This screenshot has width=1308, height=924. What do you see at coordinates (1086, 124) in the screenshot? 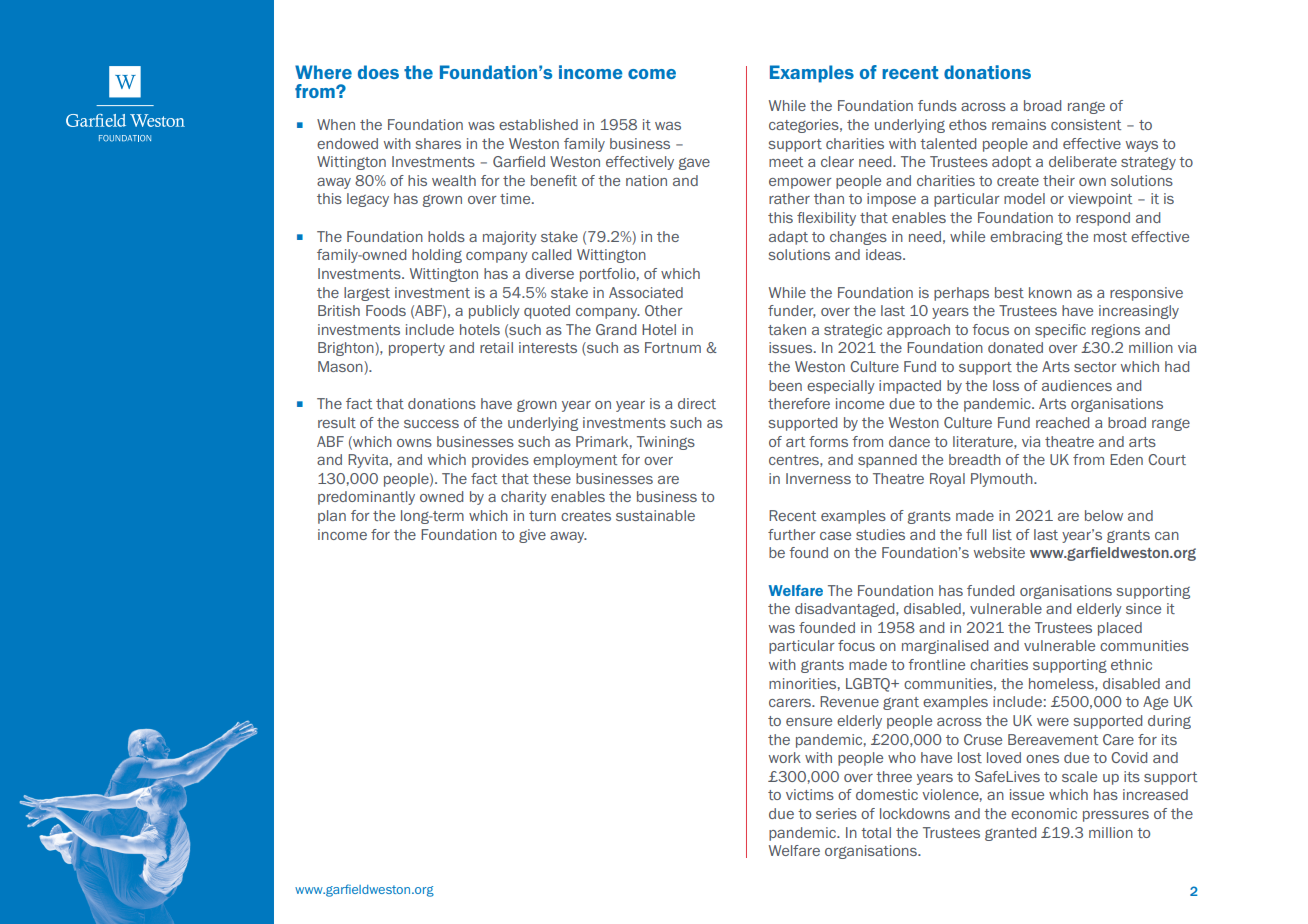
I see `consistent` at bounding box center [1086, 124].
